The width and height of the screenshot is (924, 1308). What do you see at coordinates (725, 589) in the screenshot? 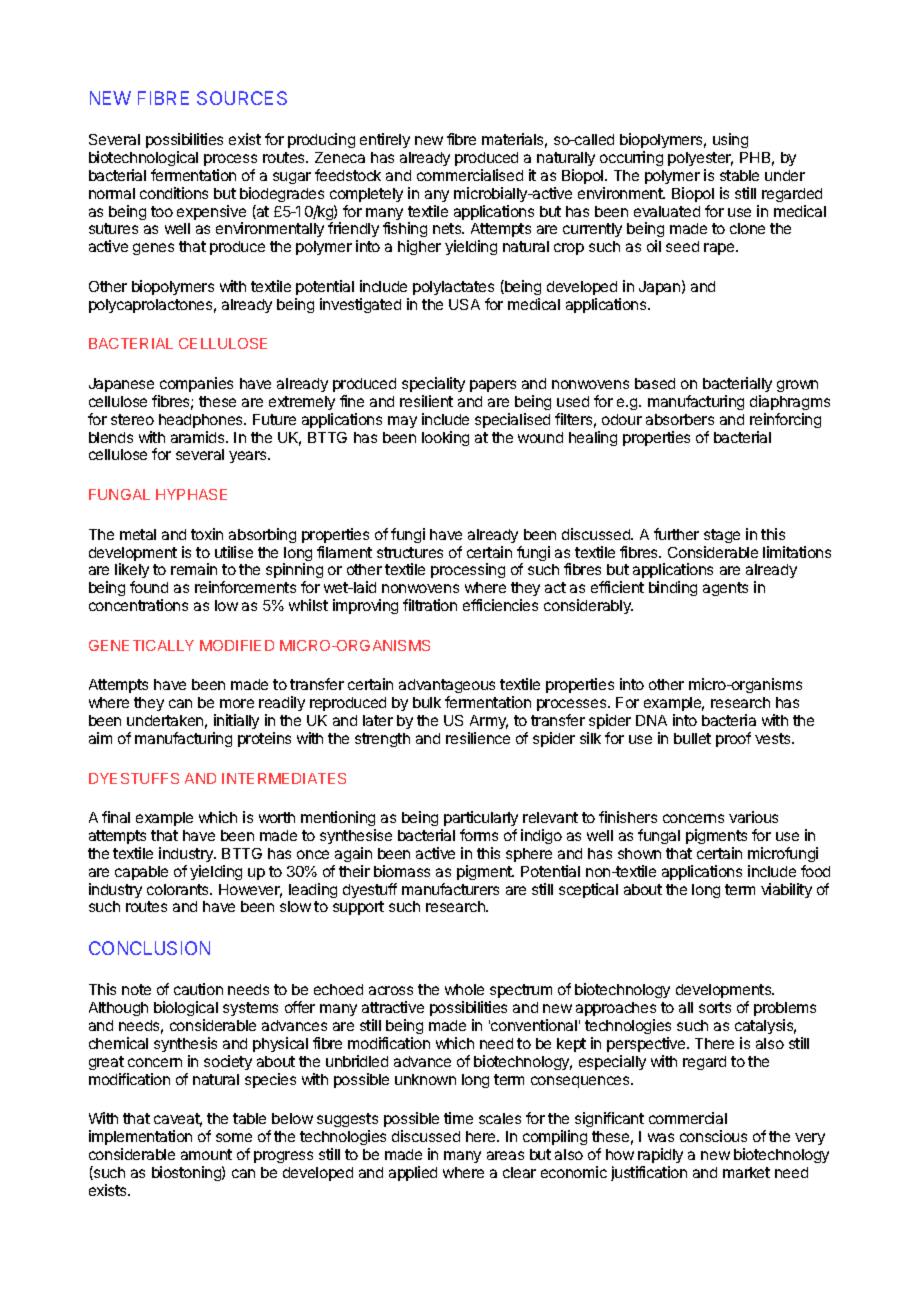
I see `agents` at bounding box center [725, 589].
